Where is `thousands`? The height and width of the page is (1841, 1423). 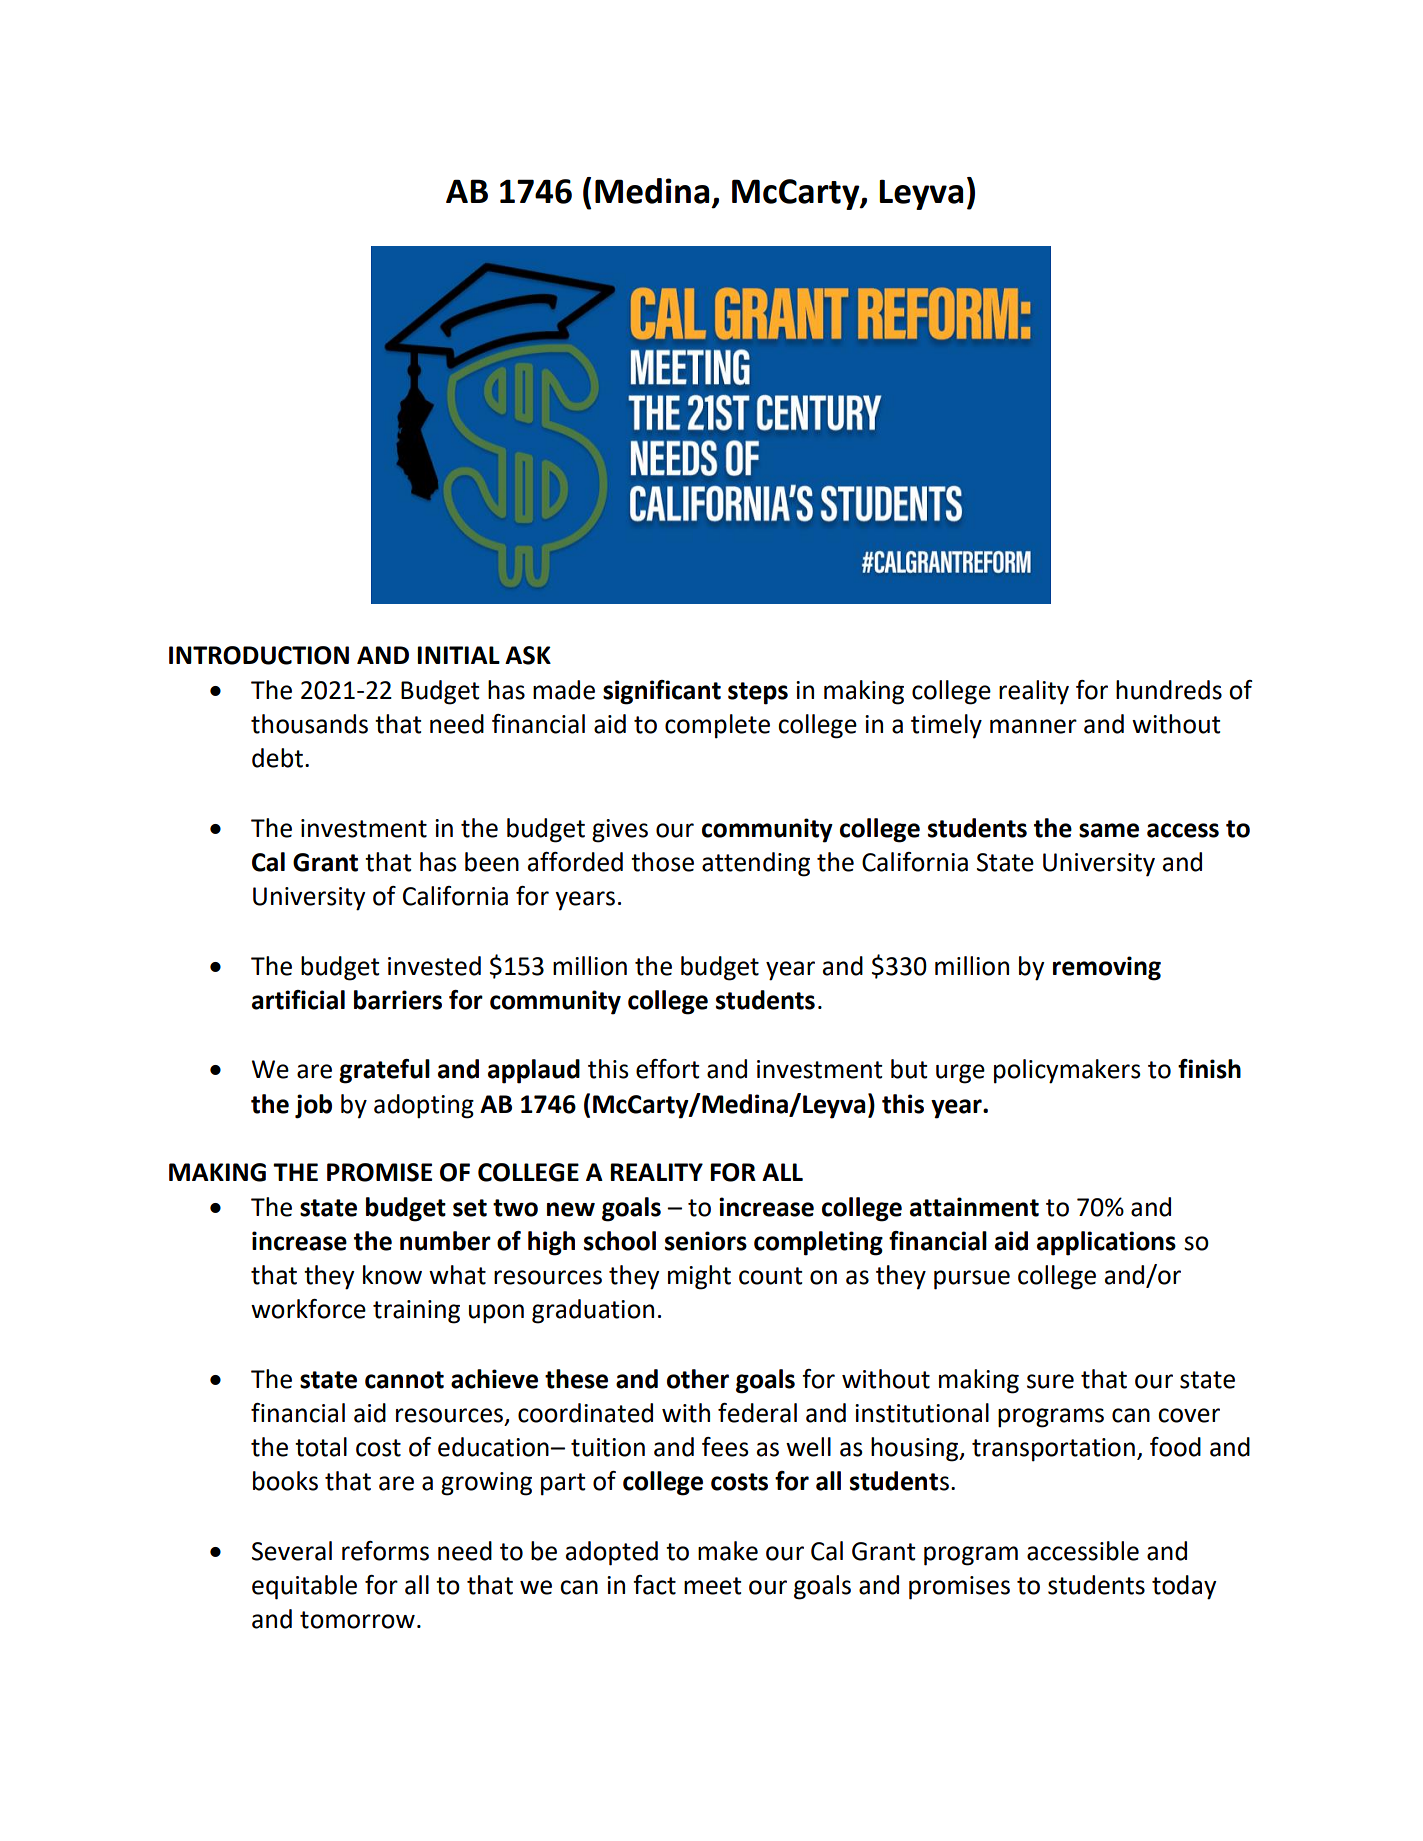
thousands is located at coordinates (309, 724).
